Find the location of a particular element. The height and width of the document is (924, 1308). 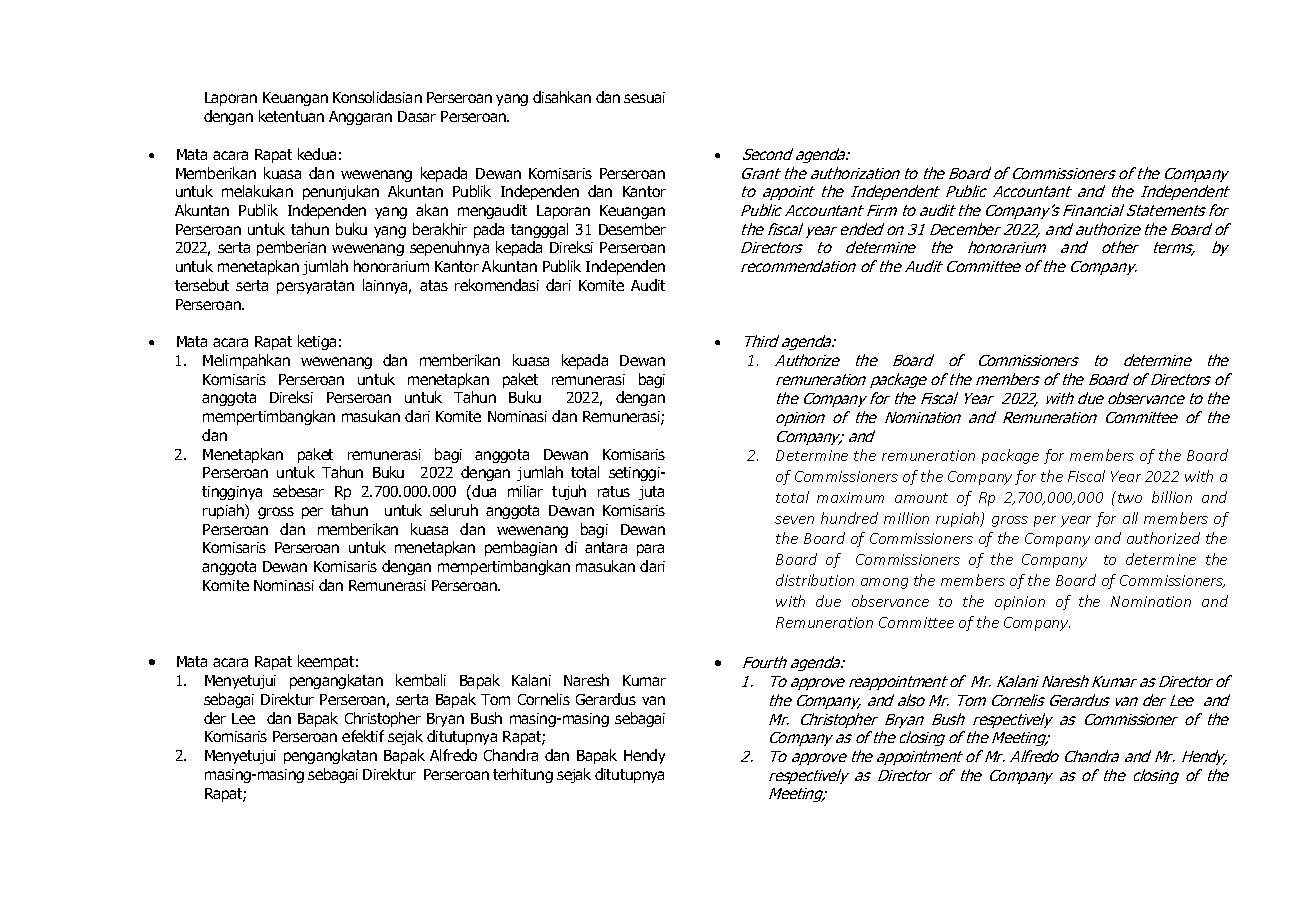

antara is located at coordinates (606, 547).
